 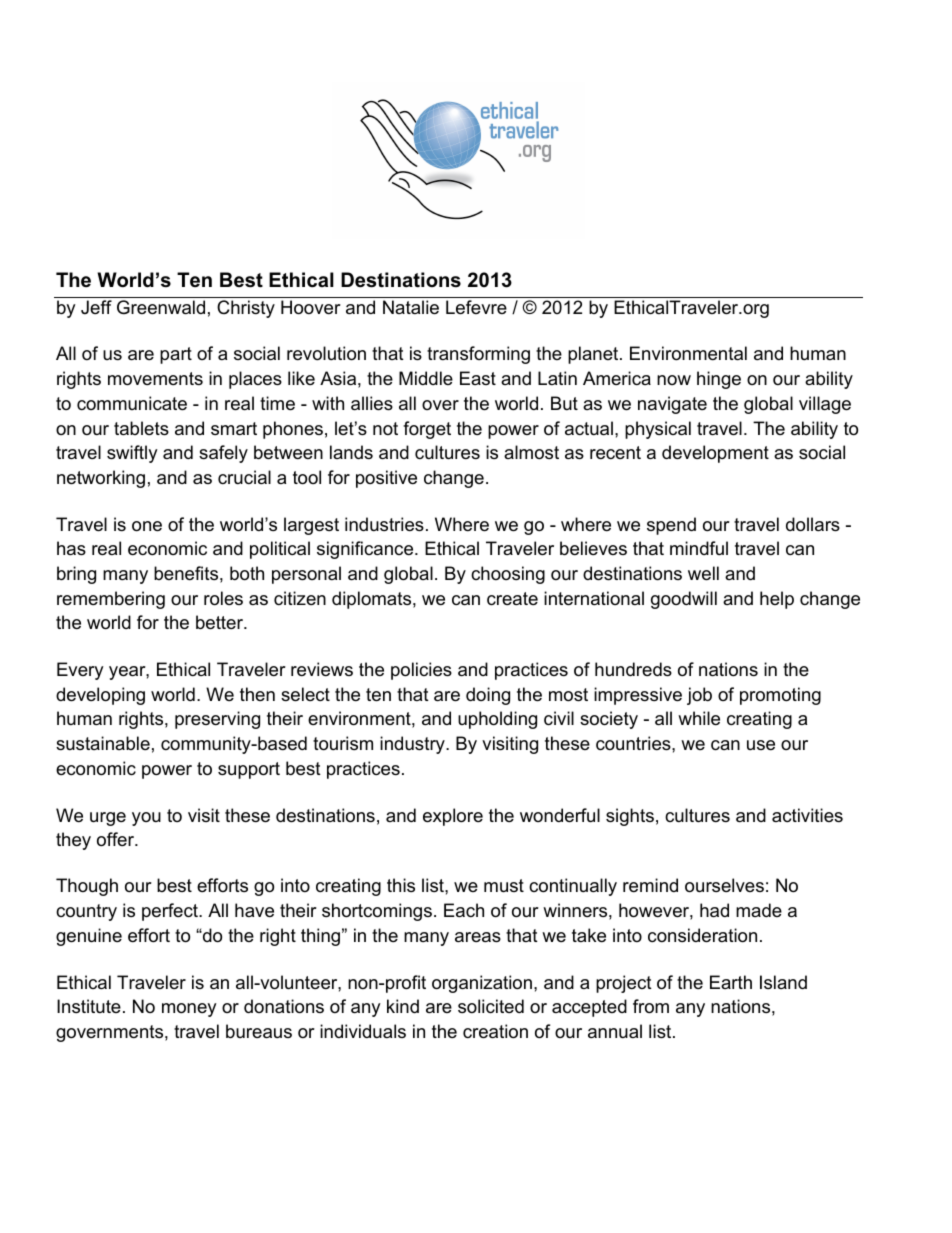 What do you see at coordinates (189, 1010) in the screenshot?
I see `money` at bounding box center [189, 1010].
